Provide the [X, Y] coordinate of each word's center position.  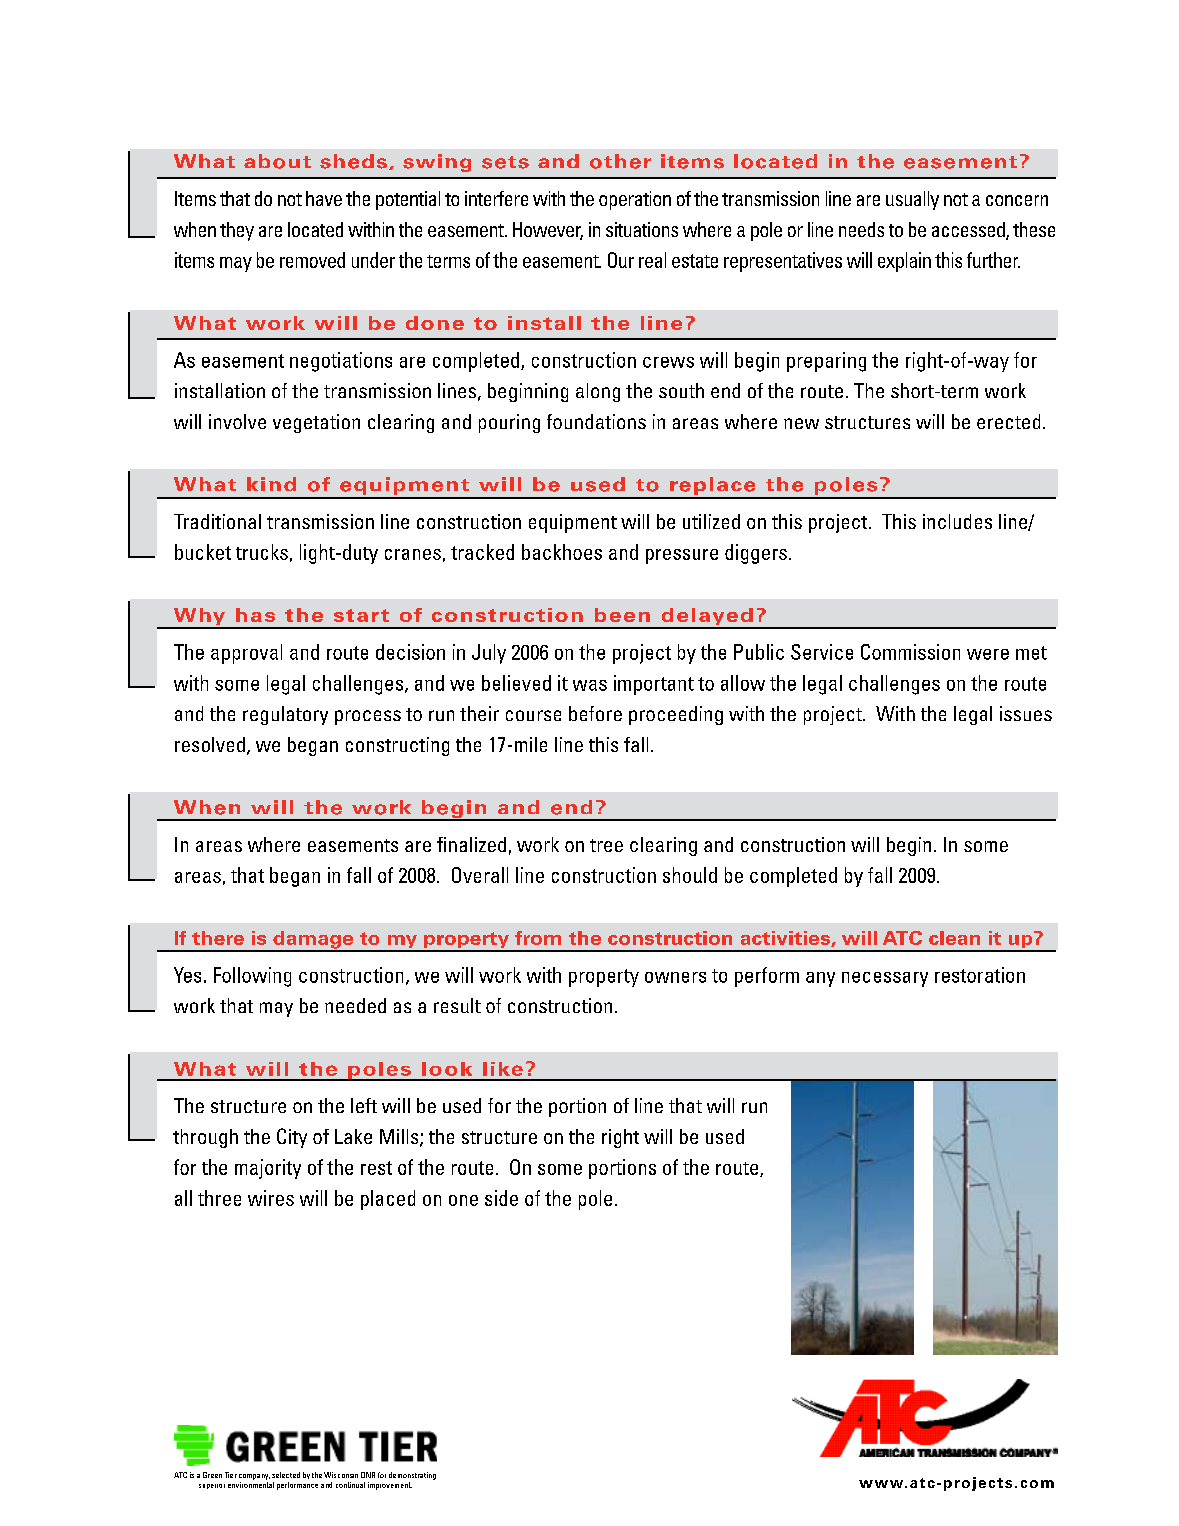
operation [635, 200]
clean [954, 938]
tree [606, 845]
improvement [390, 1486]
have [324, 198]
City [292, 1138]
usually [912, 200]
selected [286, 1475]
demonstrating [412, 1476]
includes [957, 521]
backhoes [562, 552]
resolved [210, 744]
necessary [885, 979]
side [501, 1198]
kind [271, 484]
